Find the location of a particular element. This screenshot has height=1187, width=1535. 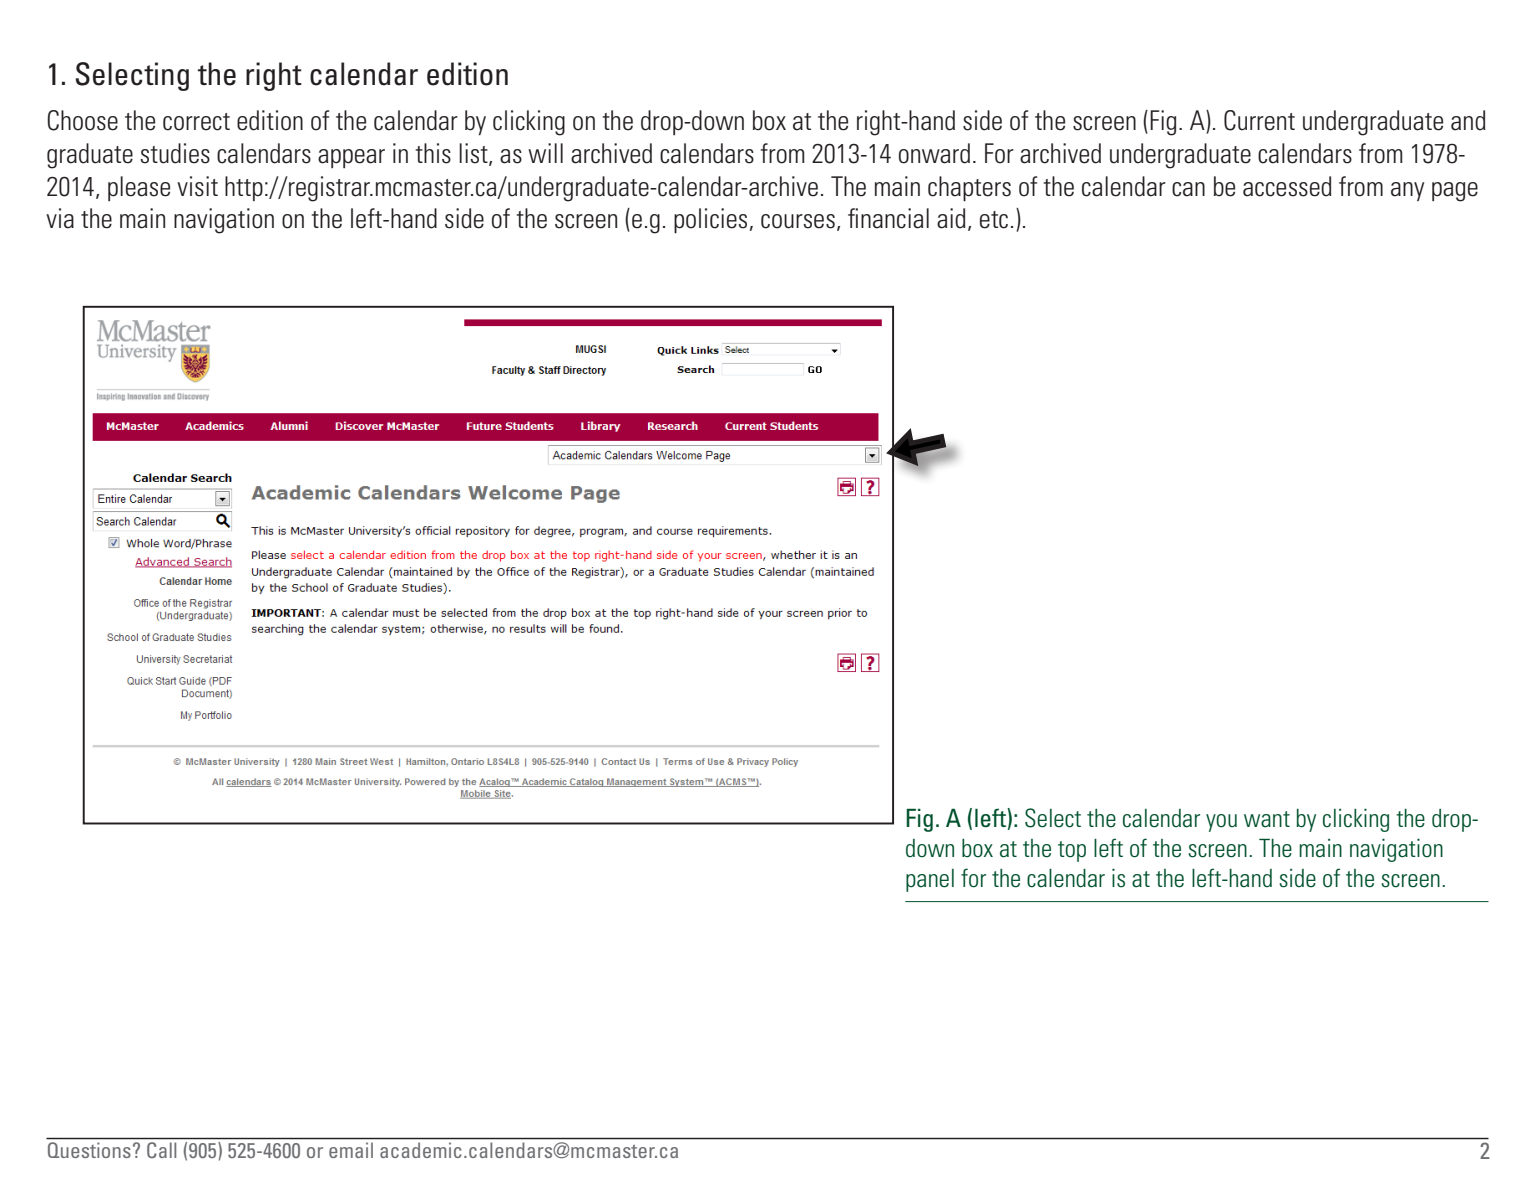

Call is located at coordinates (161, 1150).
